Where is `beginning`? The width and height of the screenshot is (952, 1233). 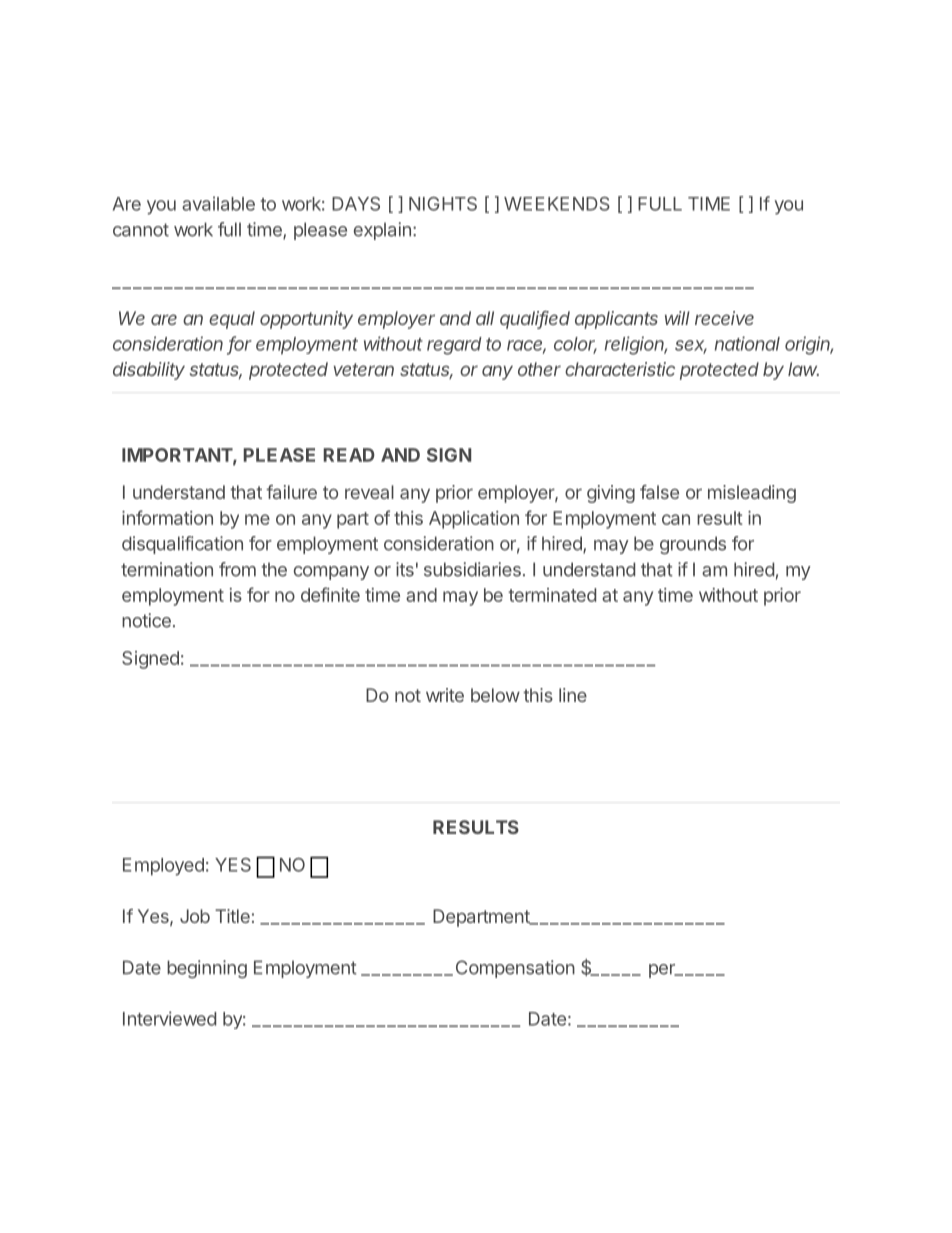
beginning is located at coordinates (207, 969).
